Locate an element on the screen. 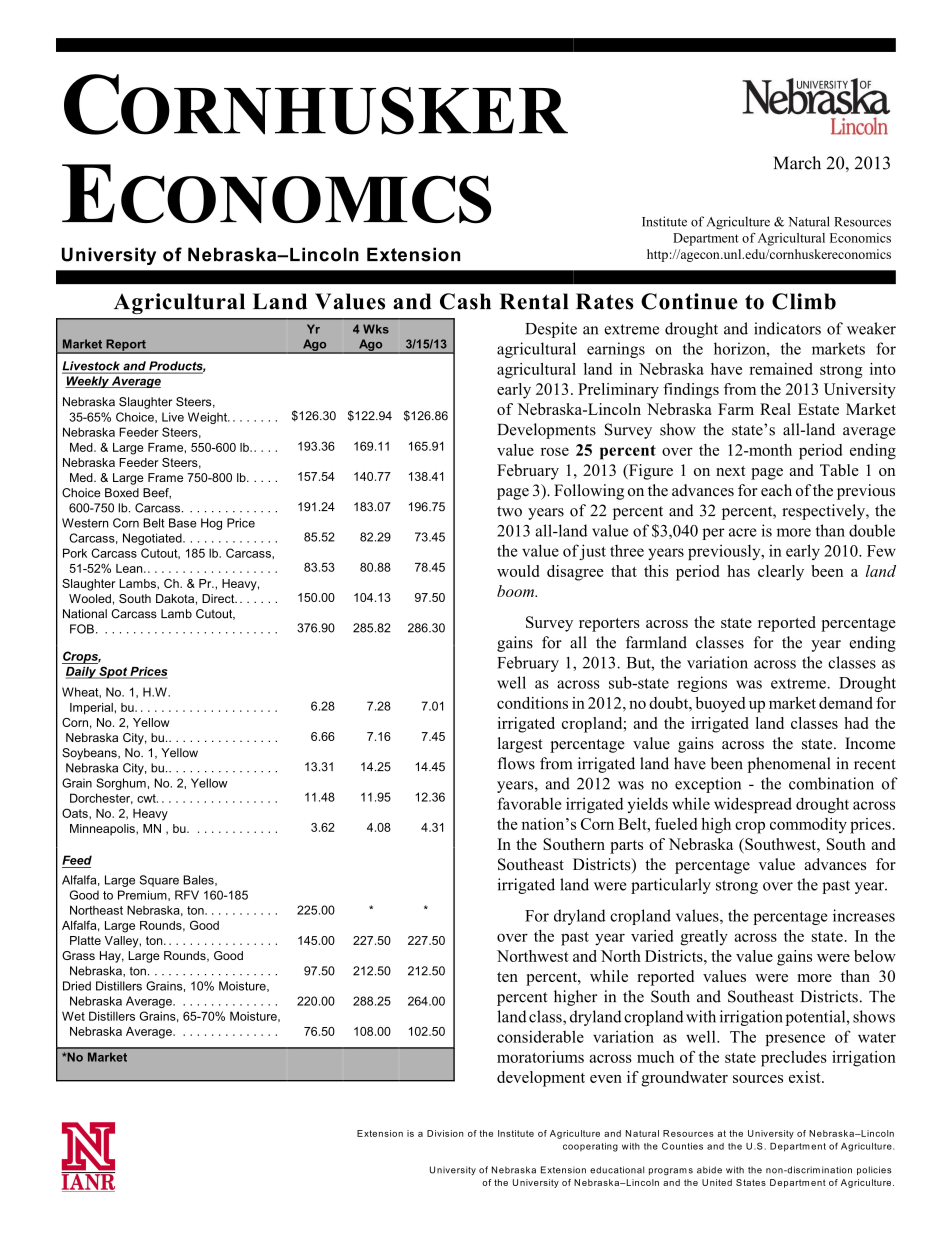 The height and width of the screenshot is (1233, 952). cooperating is located at coordinates (590, 1147).
